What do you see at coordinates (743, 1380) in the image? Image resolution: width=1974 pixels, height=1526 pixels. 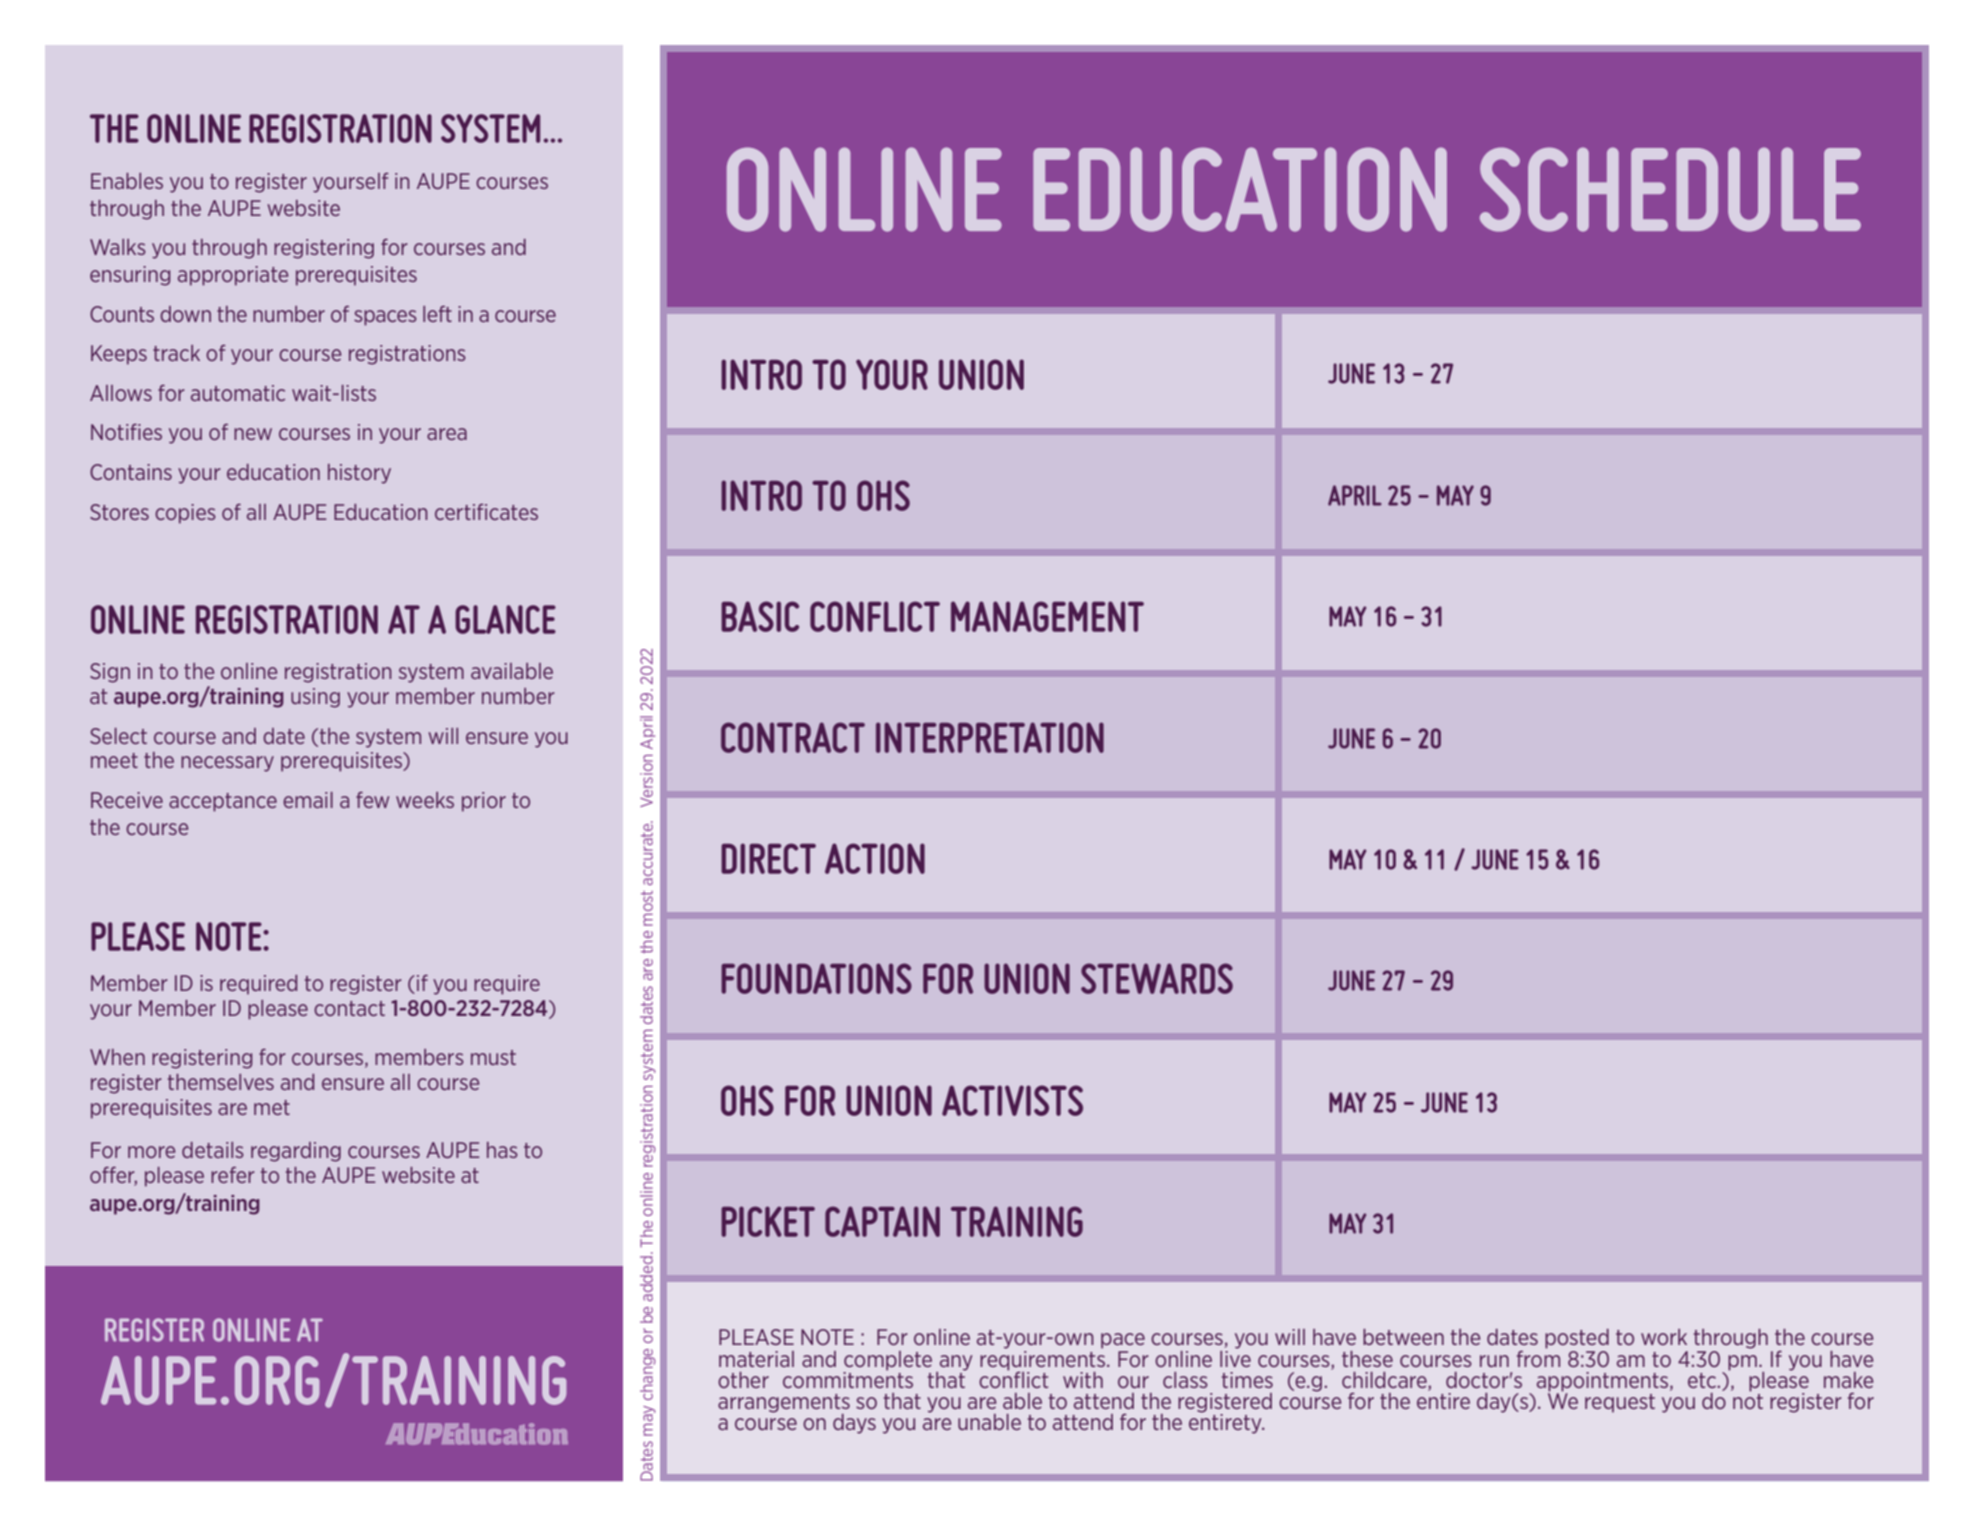 I see `other` at bounding box center [743, 1380].
